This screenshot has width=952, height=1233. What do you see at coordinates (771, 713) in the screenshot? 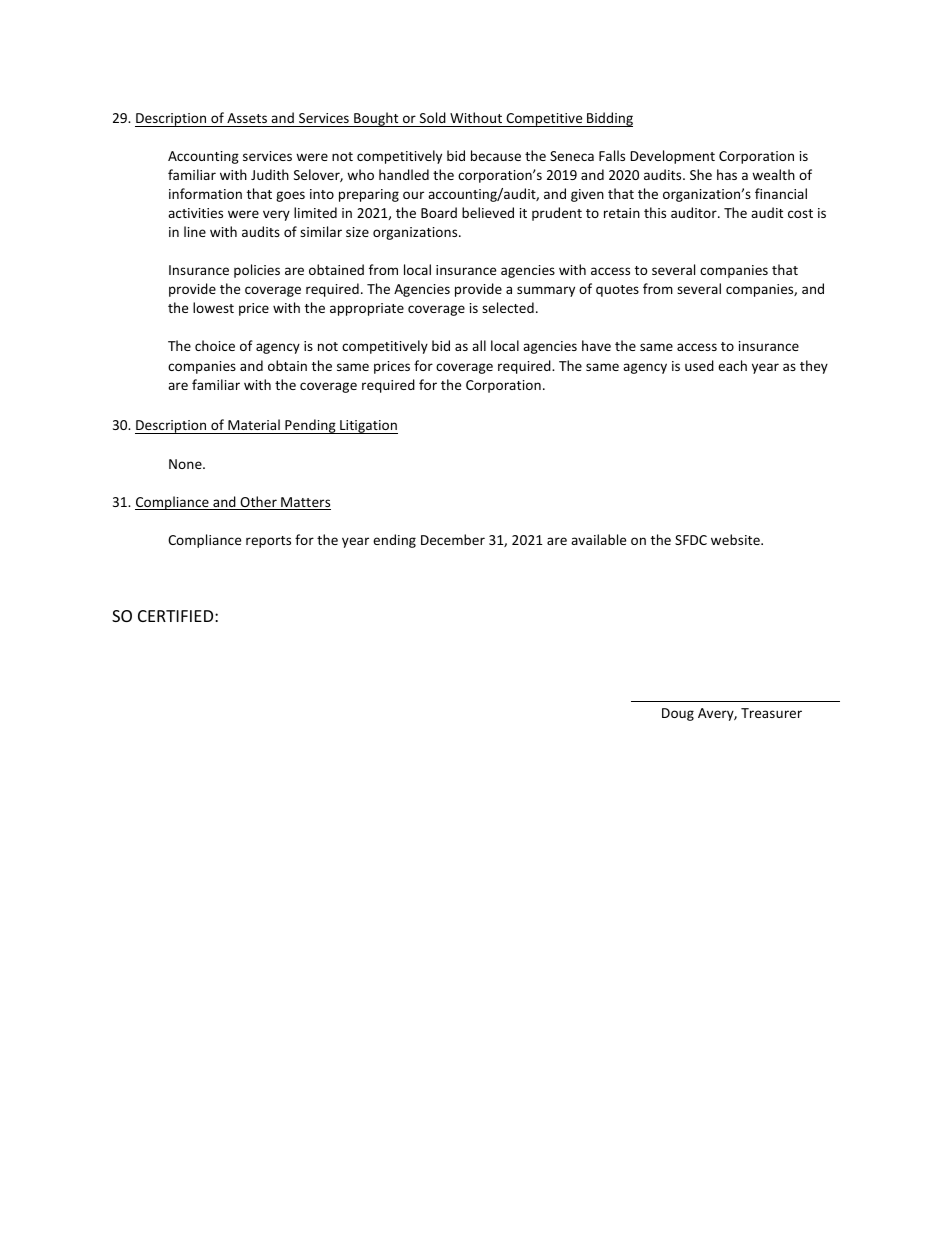
I see `Treasurer` at bounding box center [771, 713].
